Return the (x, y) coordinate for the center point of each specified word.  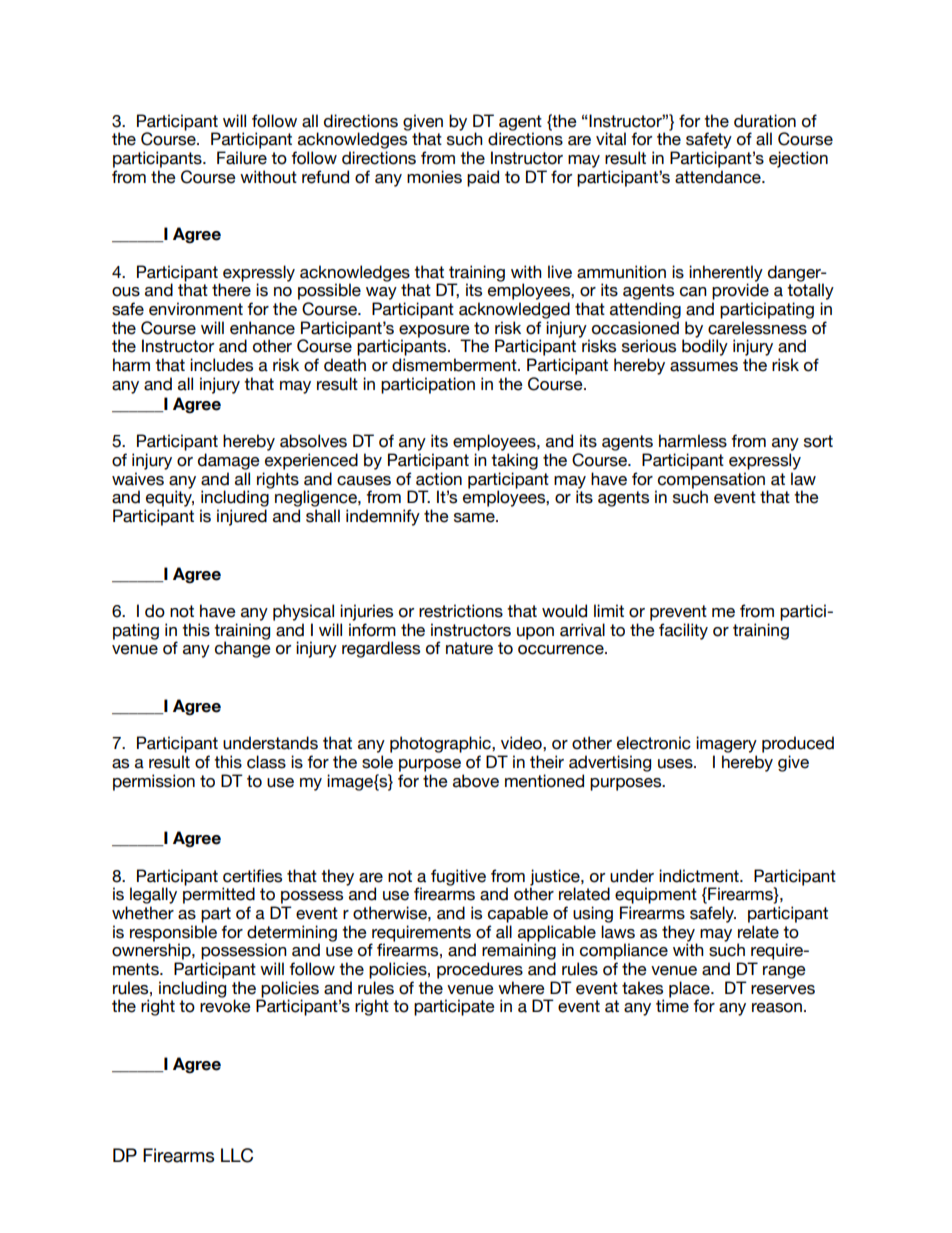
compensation (712, 481)
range (784, 972)
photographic (441, 744)
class (266, 762)
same (475, 518)
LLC (237, 1155)
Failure (242, 158)
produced (798, 744)
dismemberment (455, 365)
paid (483, 178)
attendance (719, 177)
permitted (219, 895)
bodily (705, 347)
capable (518, 914)
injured (242, 517)
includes (221, 365)
